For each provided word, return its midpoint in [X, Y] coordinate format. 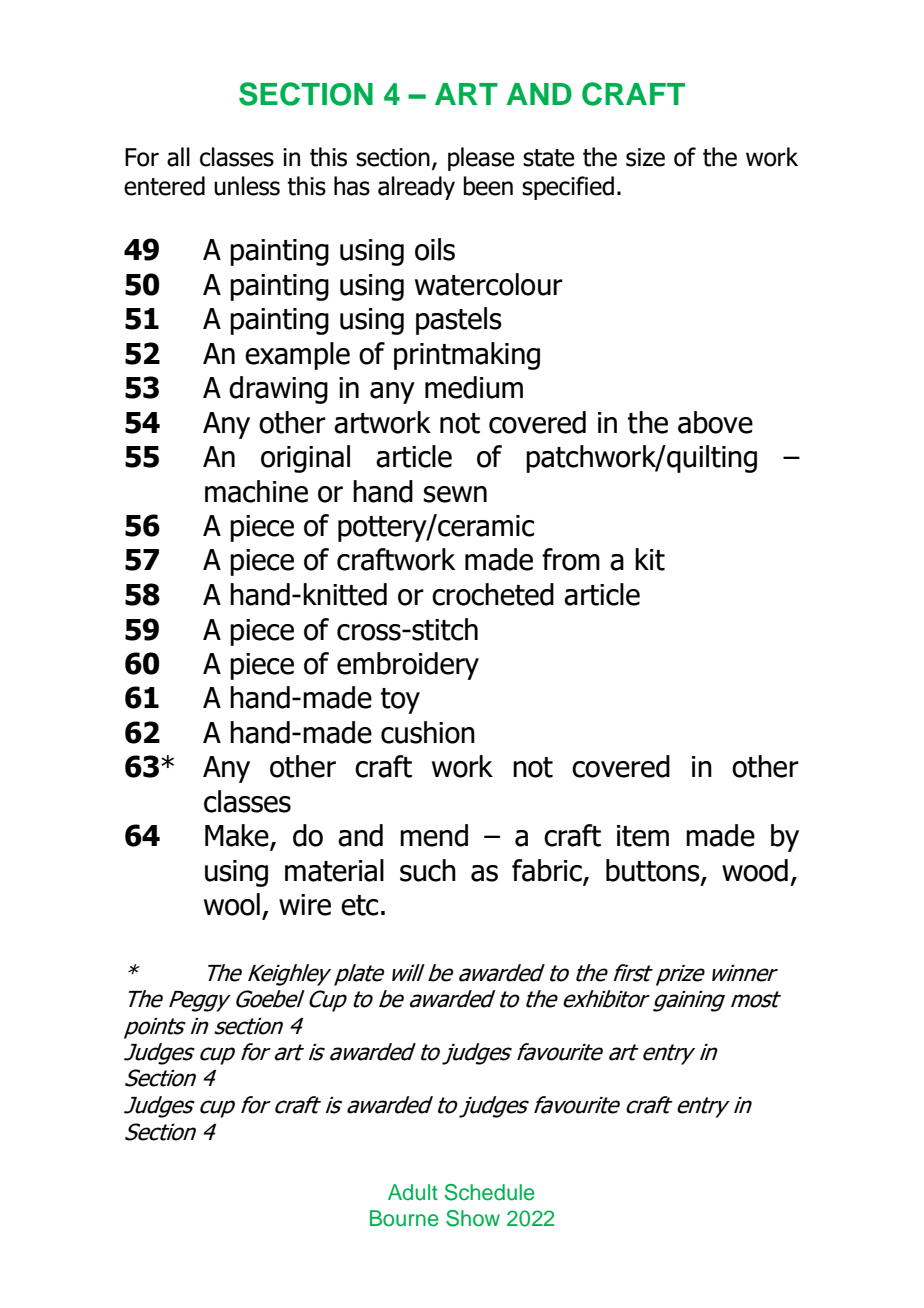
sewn [455, 494]
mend [434, 835]
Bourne [404, 1218]
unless [247, 186]
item [643, 836]
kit [650, 559]
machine [256, 491]
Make [238, 836]
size [645, 157]
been [488, 186]
